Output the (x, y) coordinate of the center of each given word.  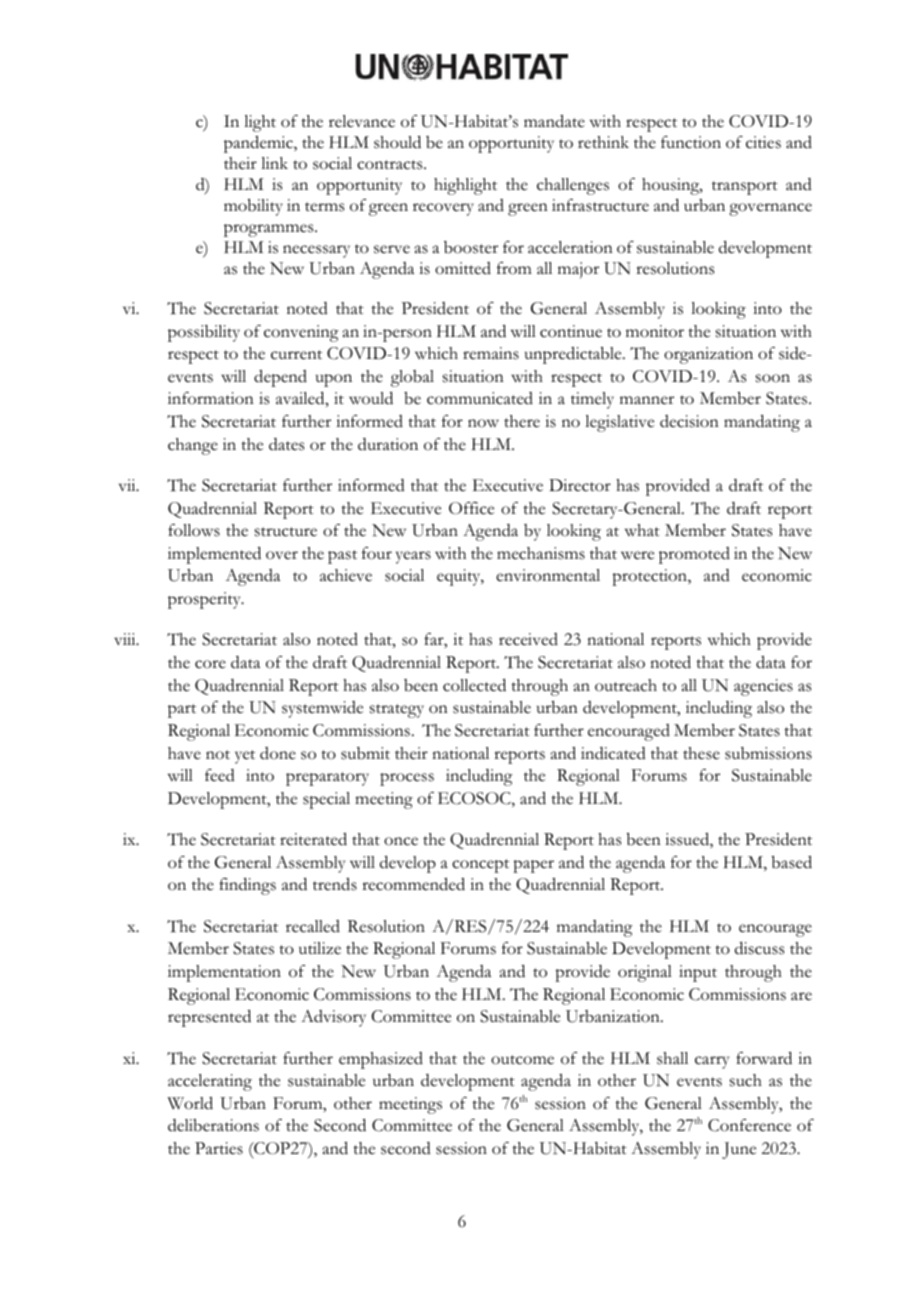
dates (286, 444)
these (701, 753)
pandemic (259, 144)
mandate (554, 121)
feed (220, 775)
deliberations (213, 1125)
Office (471, 508)
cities (763, 142)
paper (533, 866)
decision (689, 421)
